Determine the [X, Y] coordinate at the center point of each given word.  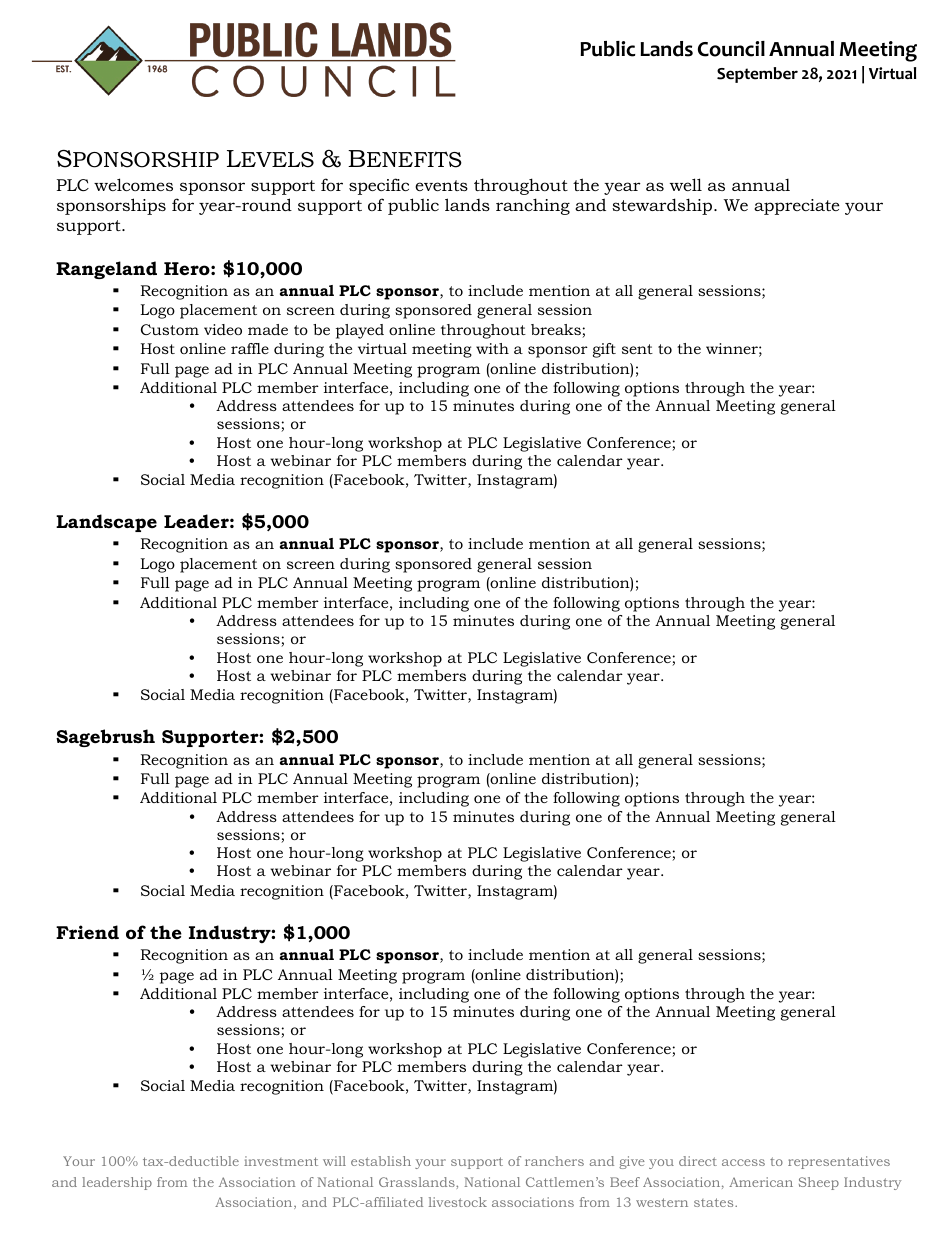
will [334, 1161]
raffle [250, 348]
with [492, 348]
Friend [87, 932]
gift [604, 350]
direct [698, 1161]
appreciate [797, 207]
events [441, 185]
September [757, 75]
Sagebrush [105, 738]
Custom [170, 329]
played [360, 331]
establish [381, 1161]
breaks [557, 331]
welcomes [133, 184]
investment [281, 1161]
